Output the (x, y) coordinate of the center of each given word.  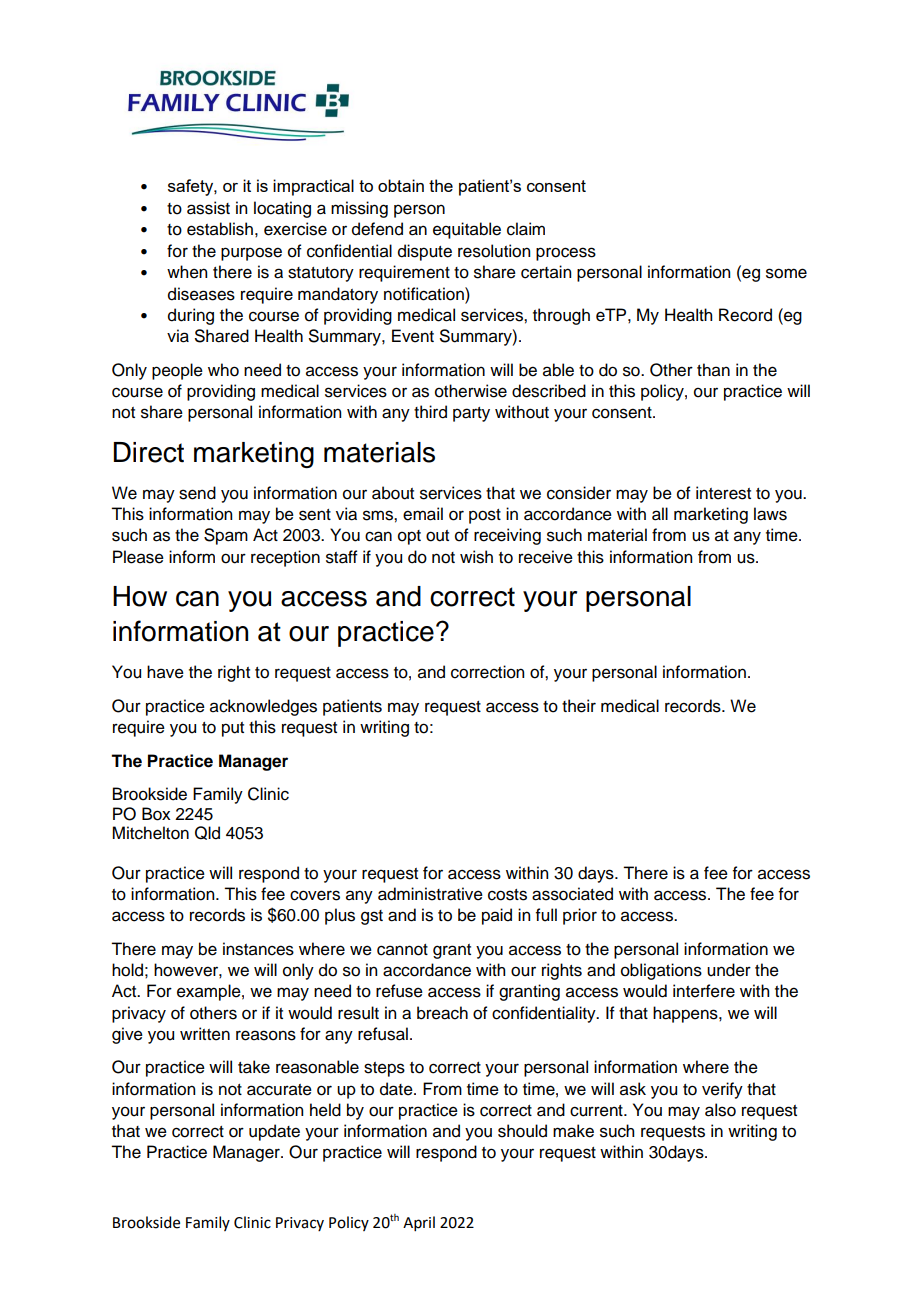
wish (476, 557)
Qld (207, 833)
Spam (226, 536)
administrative (430, 894)
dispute (425, 252)
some (786, 273)
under (729, 970)
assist (208, 208)
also (720, 1110)
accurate (279, 1090)
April (419, 1223)
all (660, 514)
